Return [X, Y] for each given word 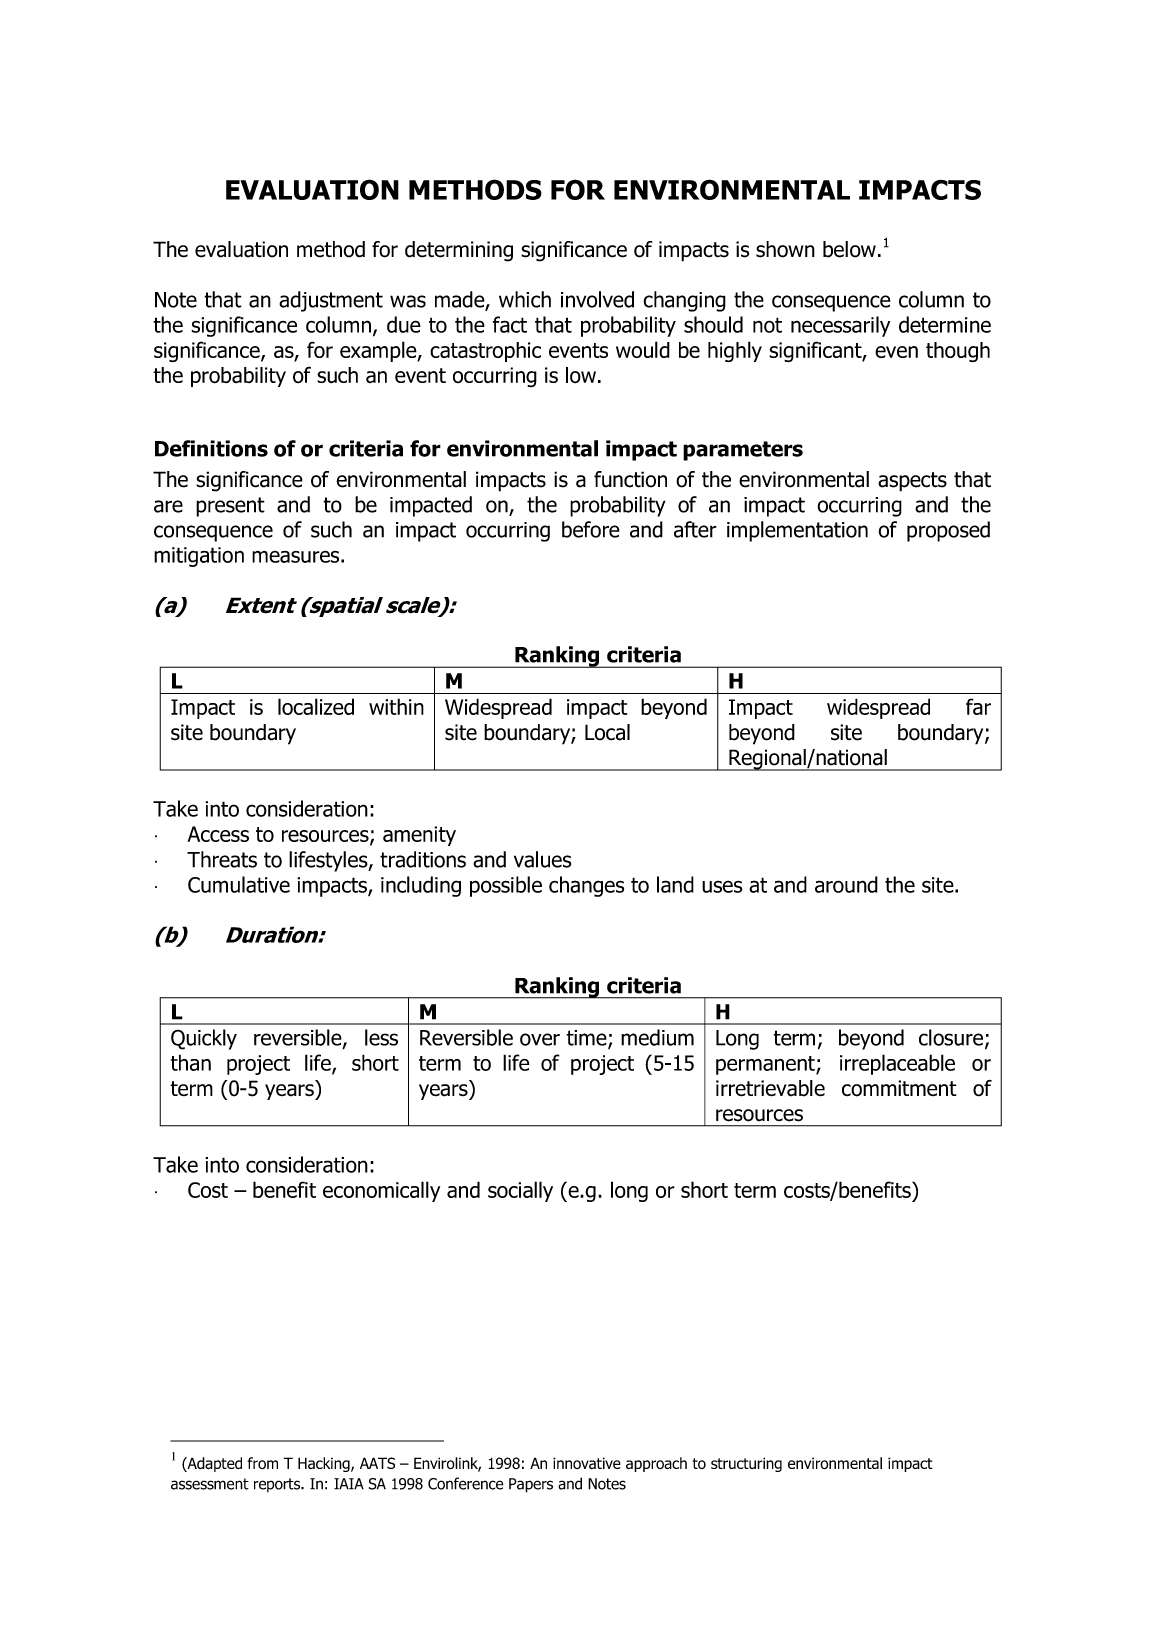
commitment [899, 1088]
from [263, 1463]
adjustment [331, 301]
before [591, 529]
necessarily [840, 326]
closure [952, 1038]
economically [381, 1191]
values [542, 859]
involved [597, 299]
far [978, 706]
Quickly [204, 1039]
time [587, 1039]
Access [218, 834]
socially [520, 1191]
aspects [912, 482]
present [230, 507]
